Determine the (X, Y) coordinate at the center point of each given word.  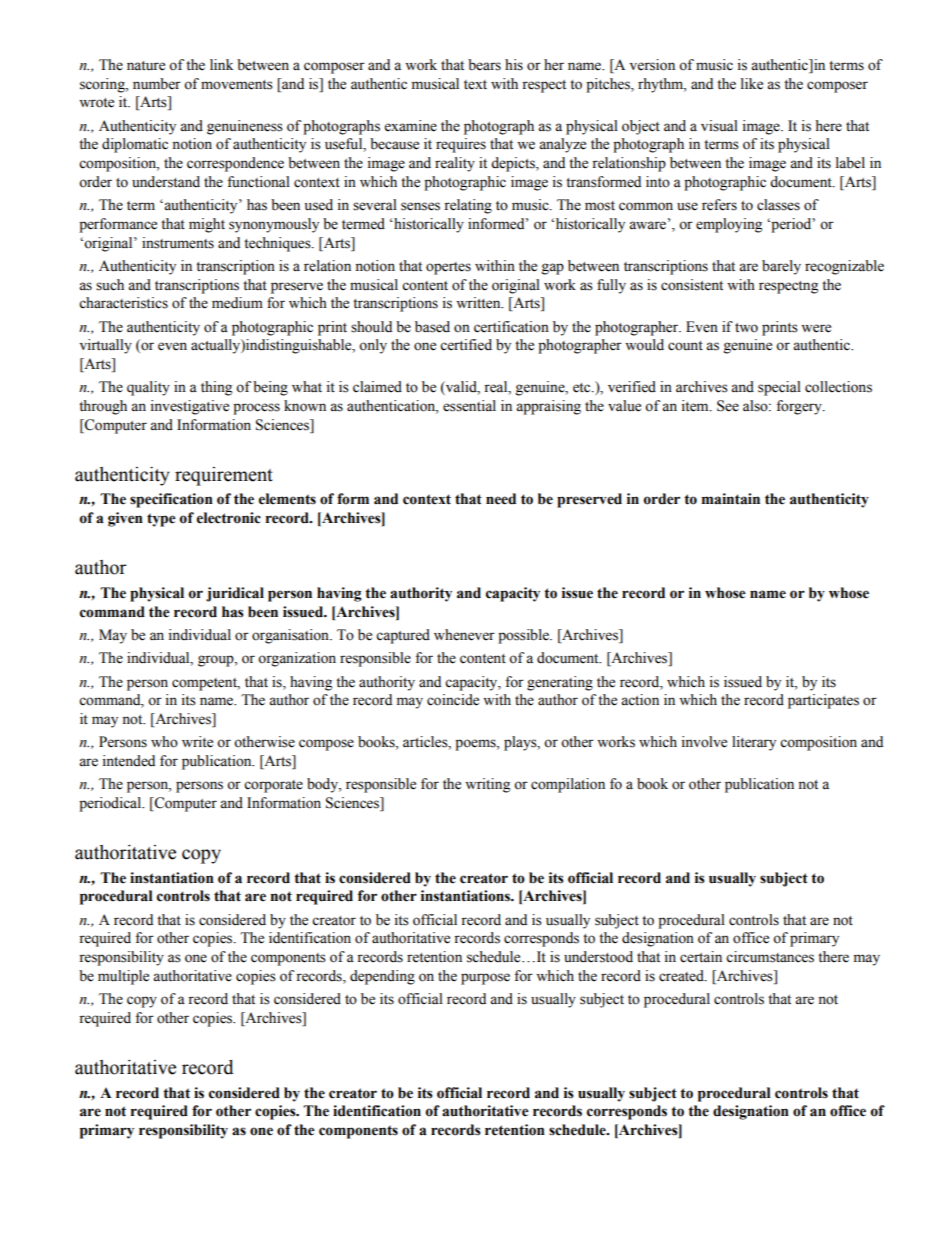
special (779, 388)
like (752, 84)
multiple (123, 977)
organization (297, 659)
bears (484, 65)
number (157, 84)
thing (216, 388)
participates (823, 701)
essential (469, 406)
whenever (464, 635)
